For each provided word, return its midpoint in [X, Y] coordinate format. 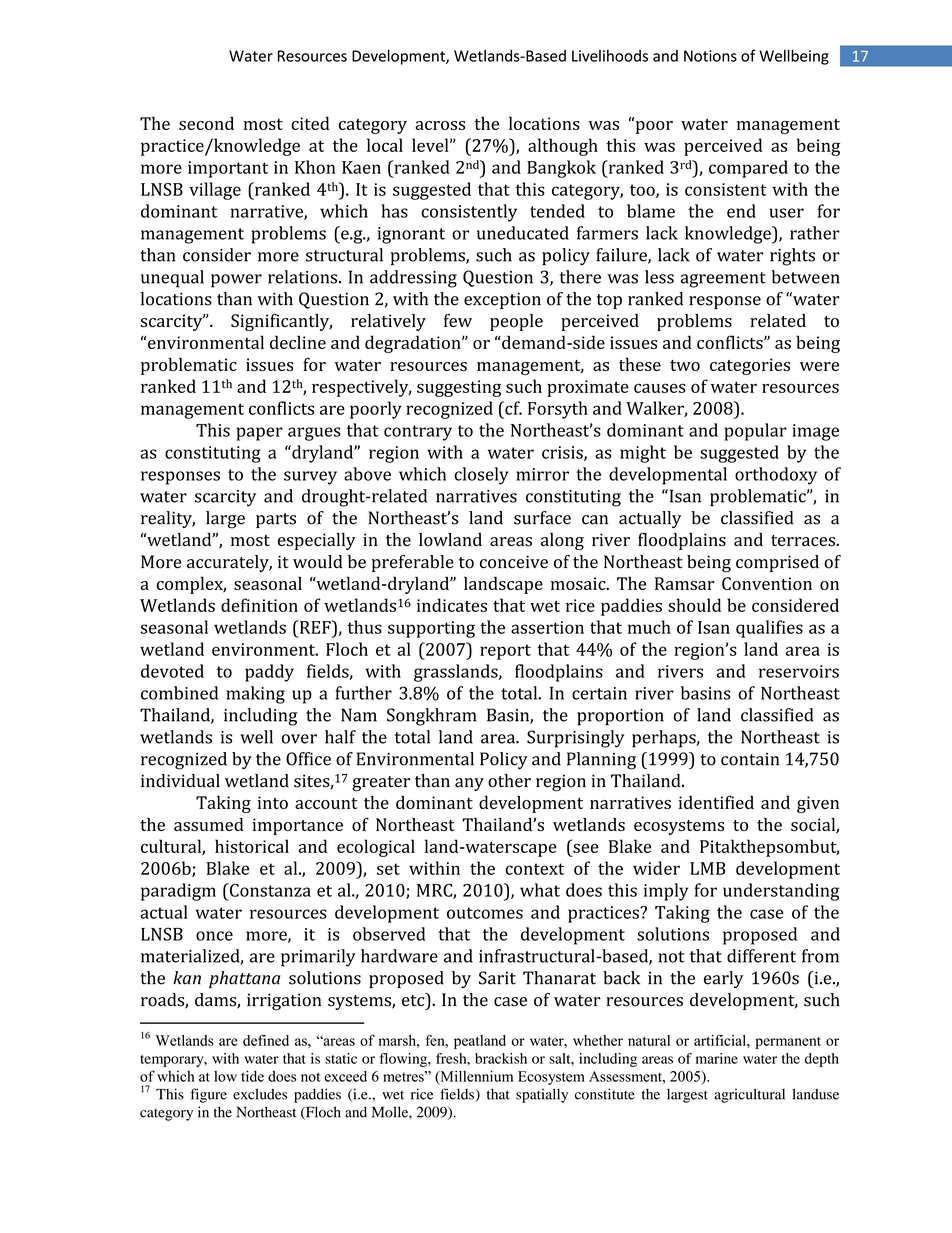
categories [750, 366]
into [272, 802]
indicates [452, 605]
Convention [767, 583]
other [509, 781]
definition [259, 605]
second [206, 123]
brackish [501, 1058]
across [440, 125]
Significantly [281, 322]
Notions [710, 56]
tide [252, 1076]
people [516, 322]
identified [716, 802]
